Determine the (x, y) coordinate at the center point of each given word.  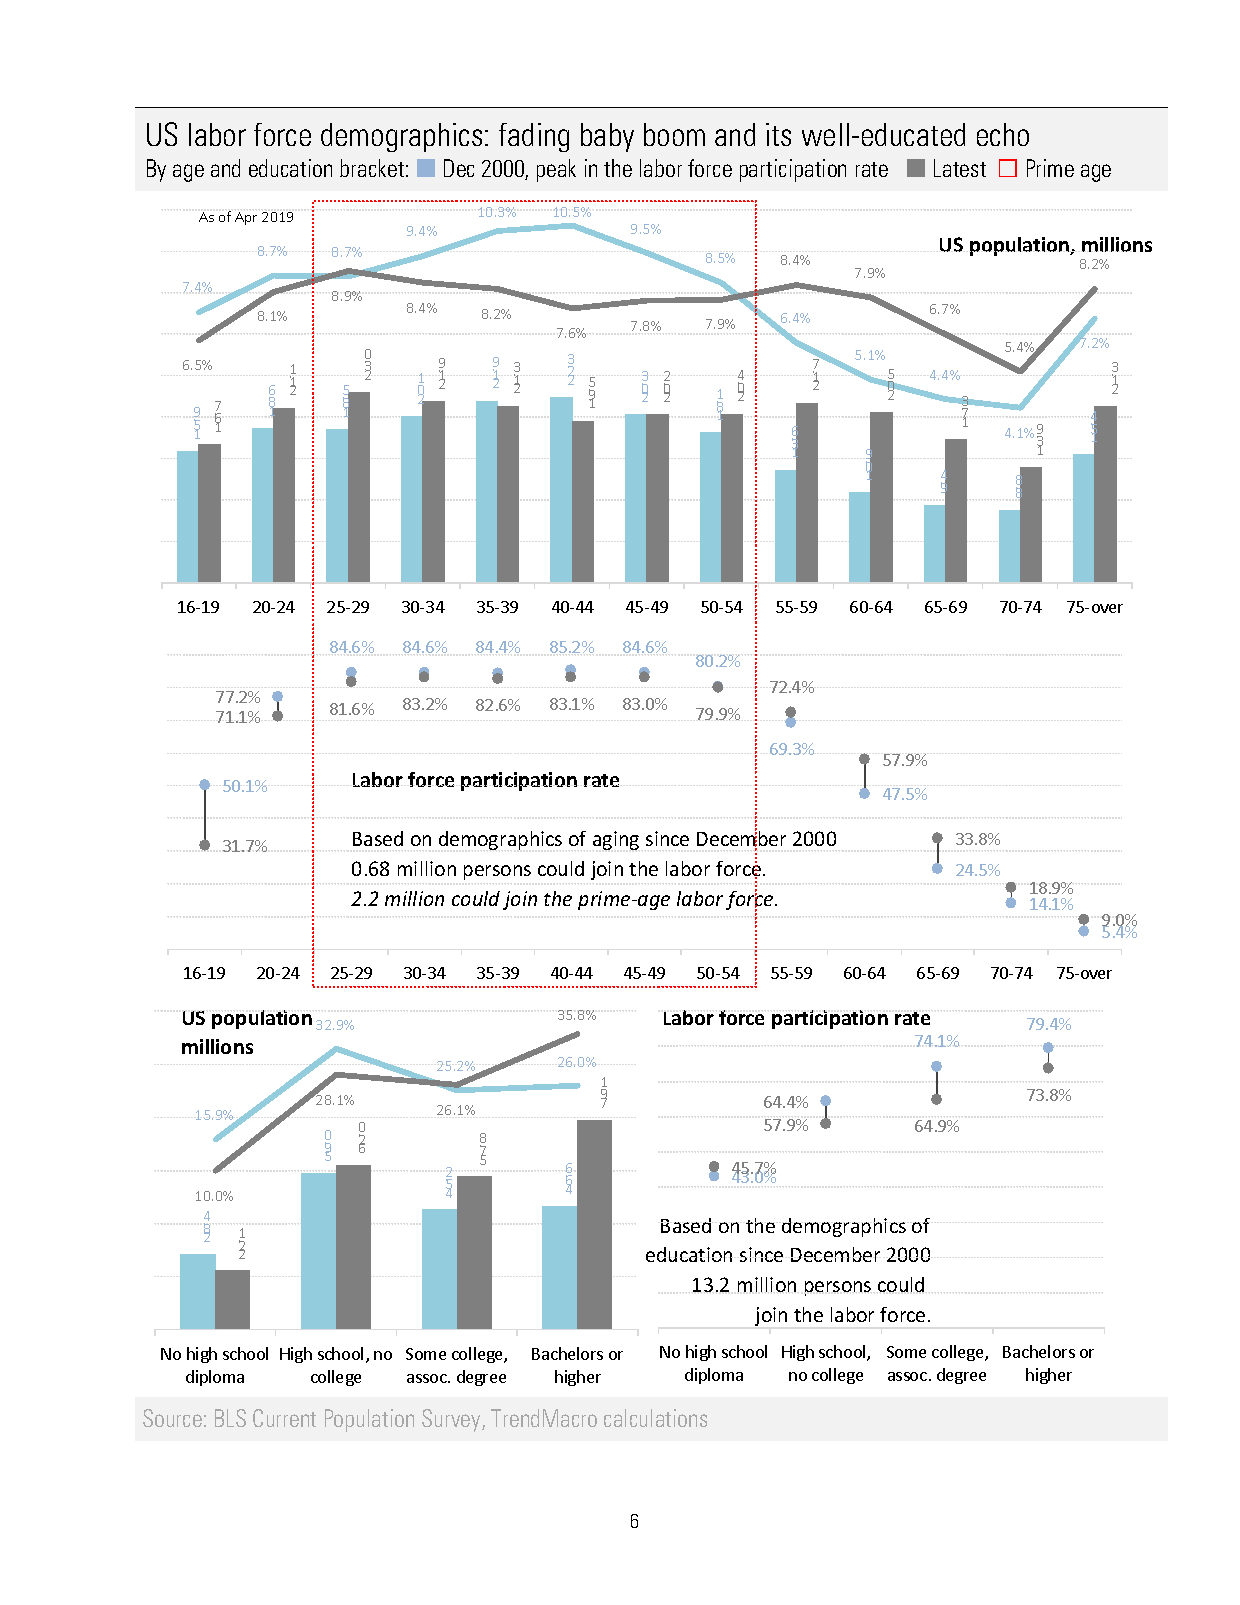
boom (674, 134)
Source (172, 1418)
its (778, 134)
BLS (230, 1418)
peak (556, 170)
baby (607, 137)
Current (284, 1418)
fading (534, 137)
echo (1003, 134)
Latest (960, 168)
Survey (452, 1420)
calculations (655, 1418)
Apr (246, 218)
